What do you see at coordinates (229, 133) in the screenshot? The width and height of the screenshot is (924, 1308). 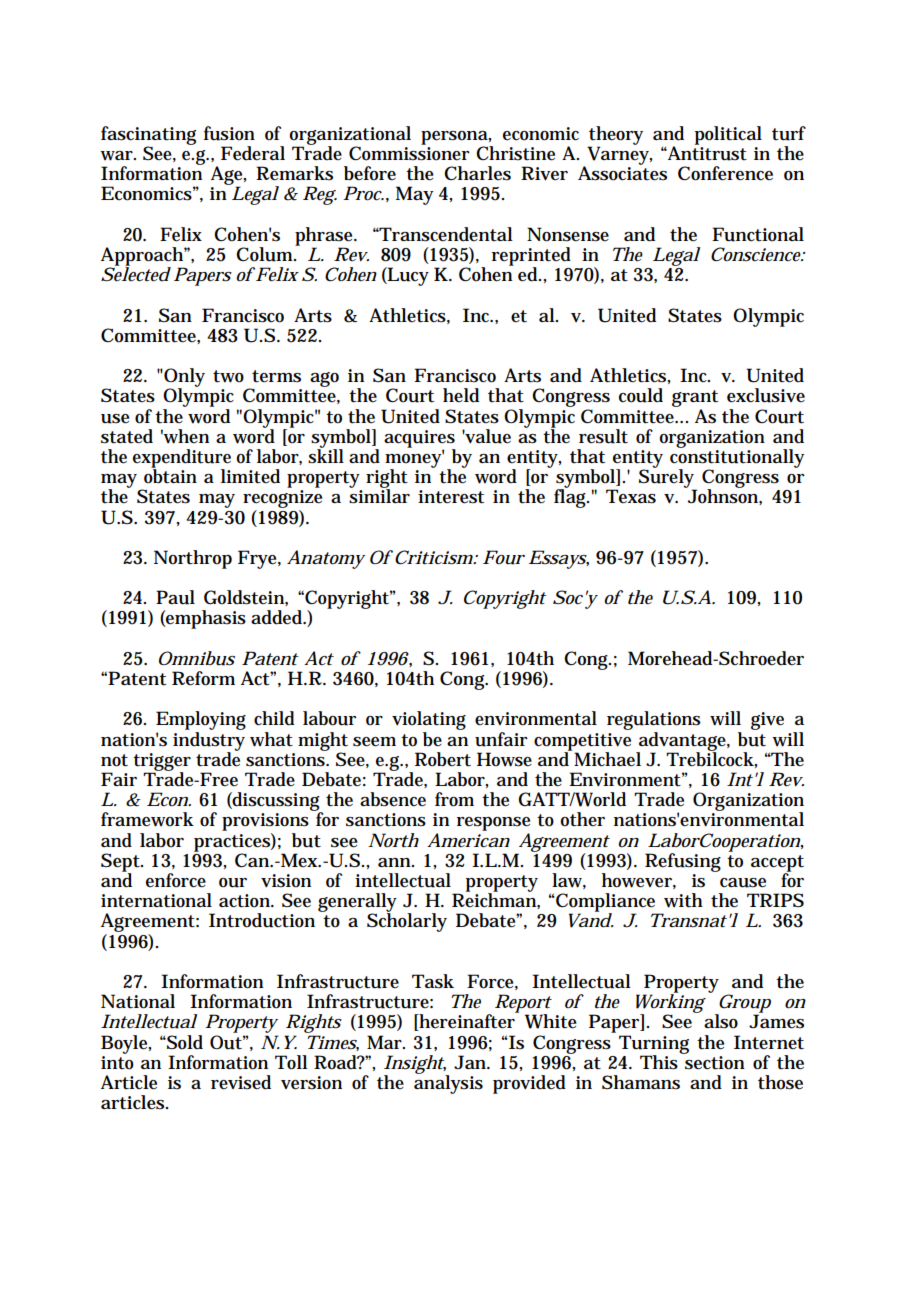 I see `fusion` at bounding box center [229, 133].
